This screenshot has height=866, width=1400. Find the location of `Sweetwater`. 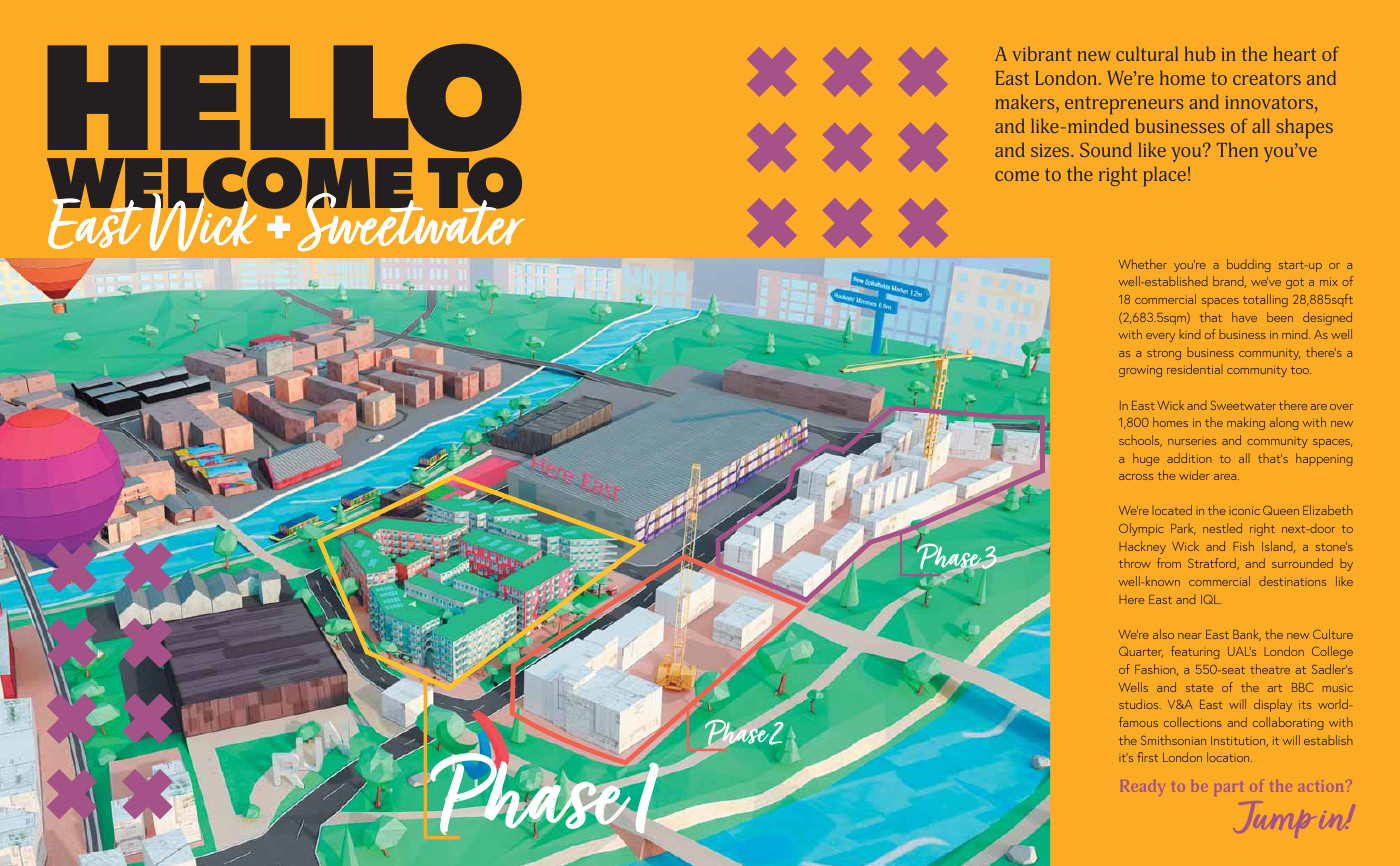

Sweetwater is located at coordinates (1243, 405).
